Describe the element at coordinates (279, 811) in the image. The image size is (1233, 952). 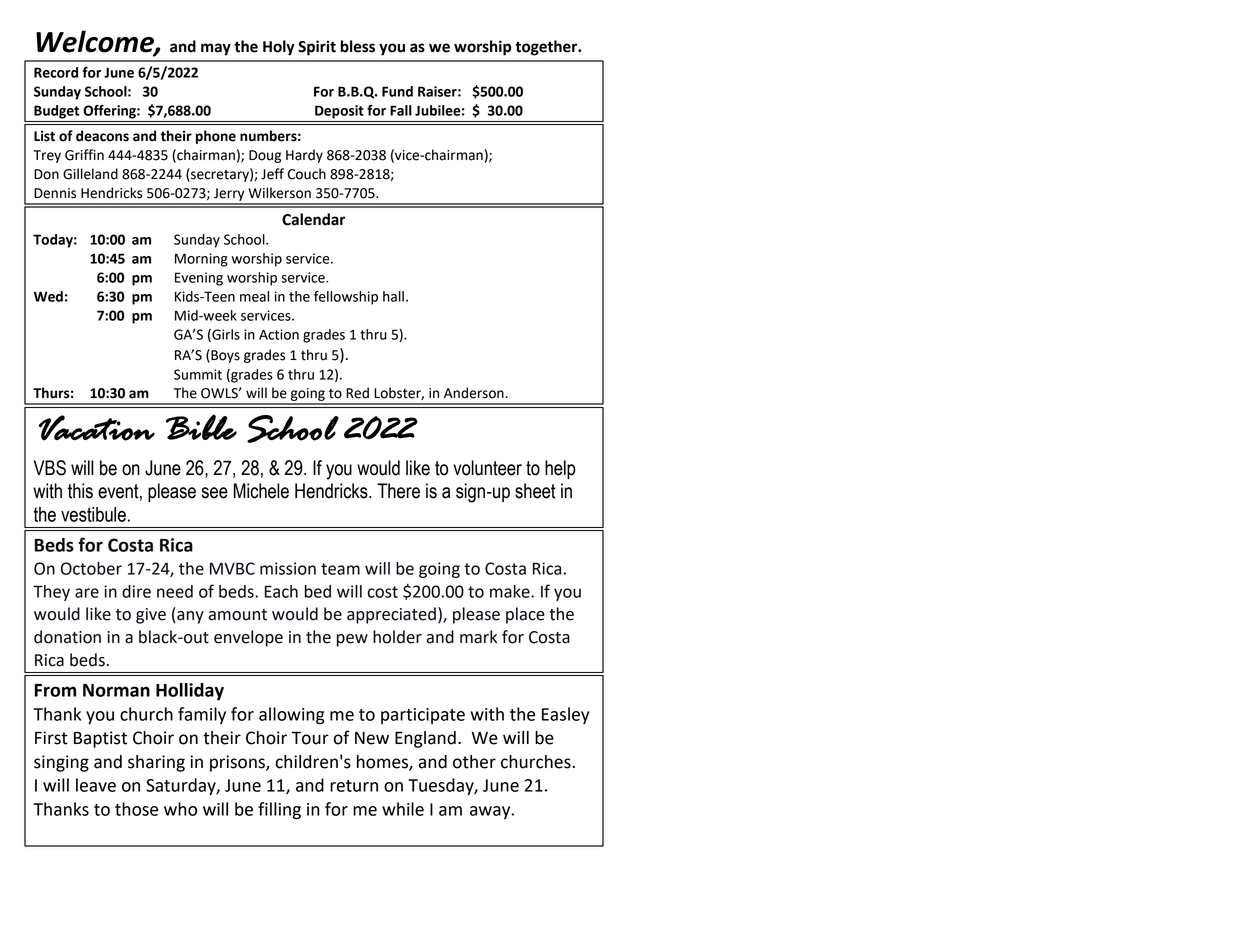
I see `filling` at that location.
